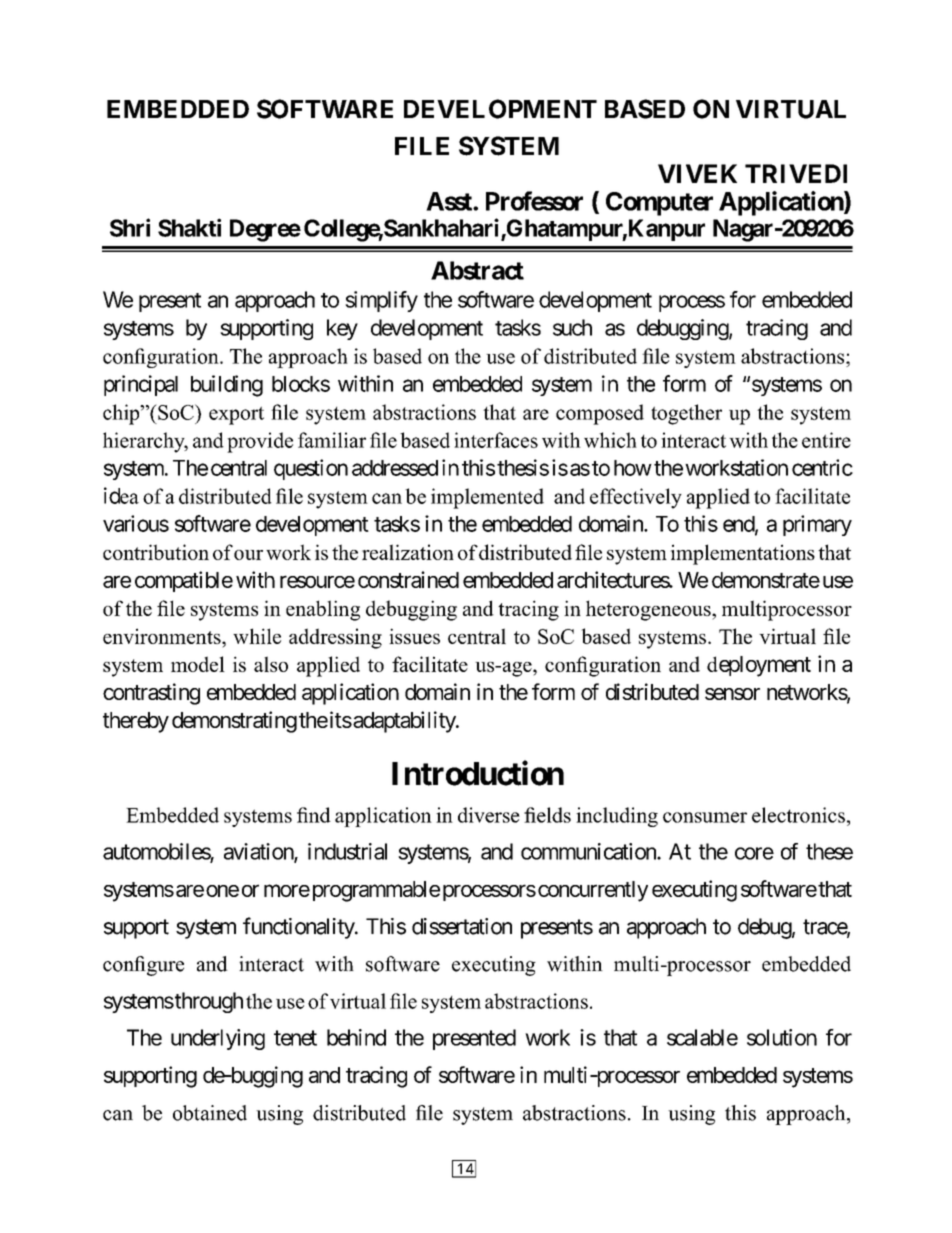 Image resolution: width=952 pixels, height=1233 pixels. What do you see at coordinates (210, 1113) in the image?
I see `obtained` at bounding box center [210, 1113].
